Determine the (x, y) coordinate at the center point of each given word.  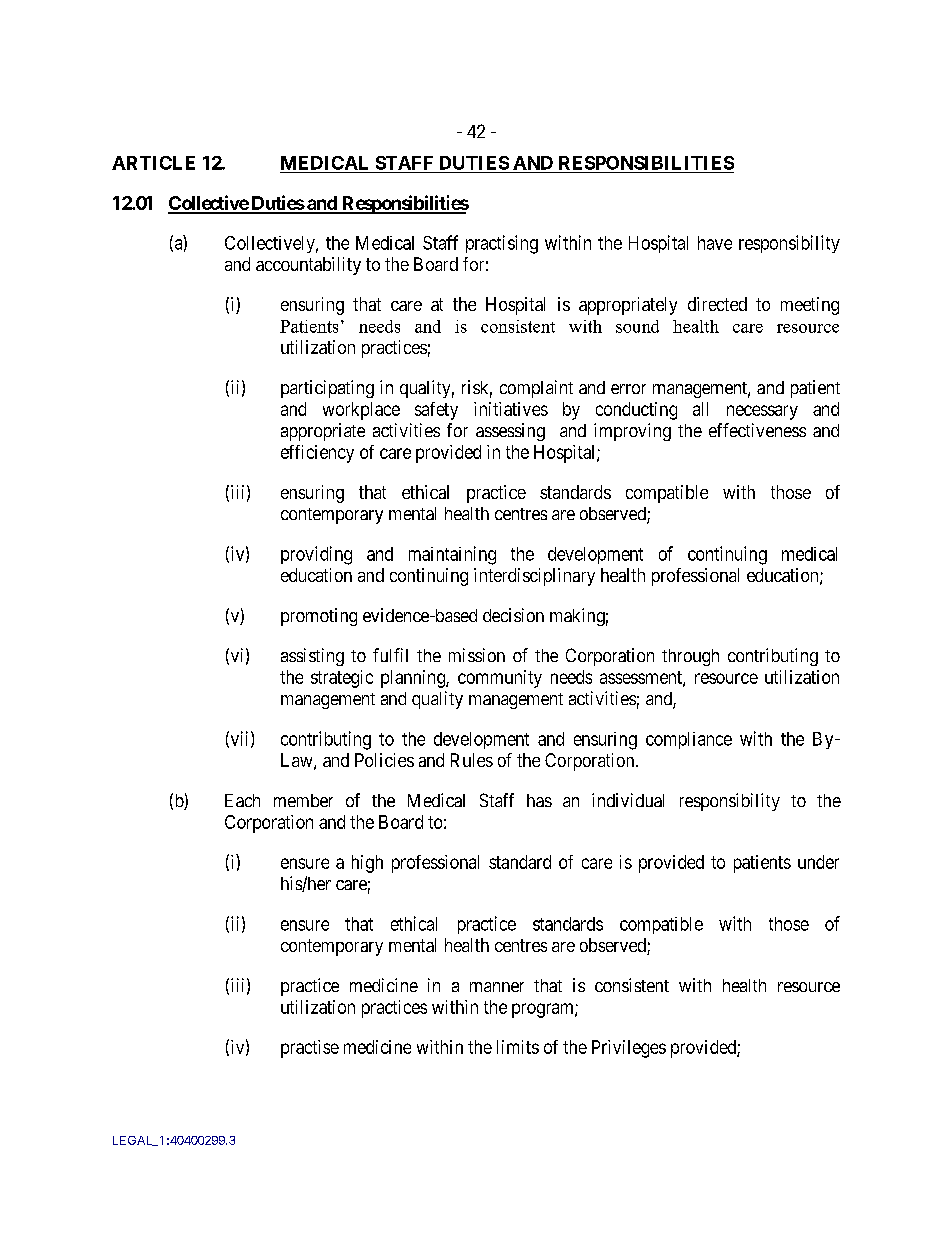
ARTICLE (153, 163)
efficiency (317, 454)
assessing (510, 432)
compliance (689, 740)
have (715, 243)
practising (502, 244)
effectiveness (757, 430)
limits (518, 1047)
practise (310, 1049)
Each (242, 800)
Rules (472, 760)
